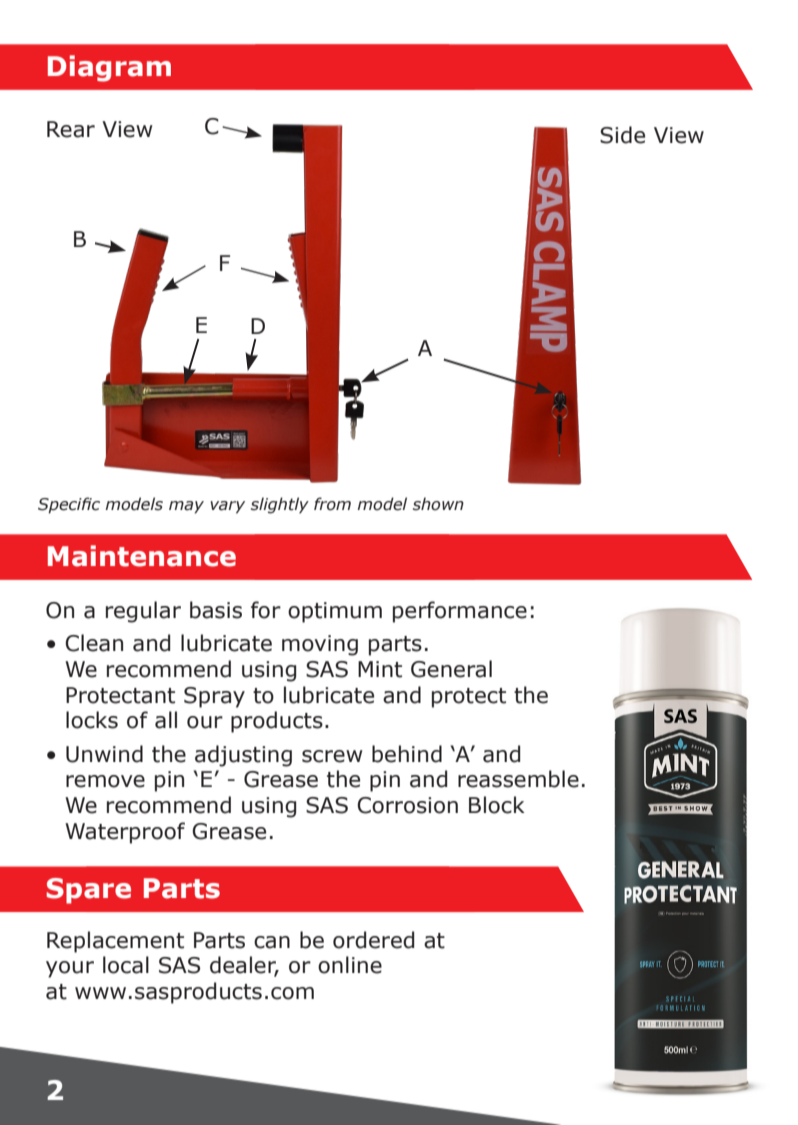 The width and height of the screenshot is (798, 1125). What do you see at coordinates (115, 942) in the screenshot?
I see `Replacement` at bounding box center [115, 942].
